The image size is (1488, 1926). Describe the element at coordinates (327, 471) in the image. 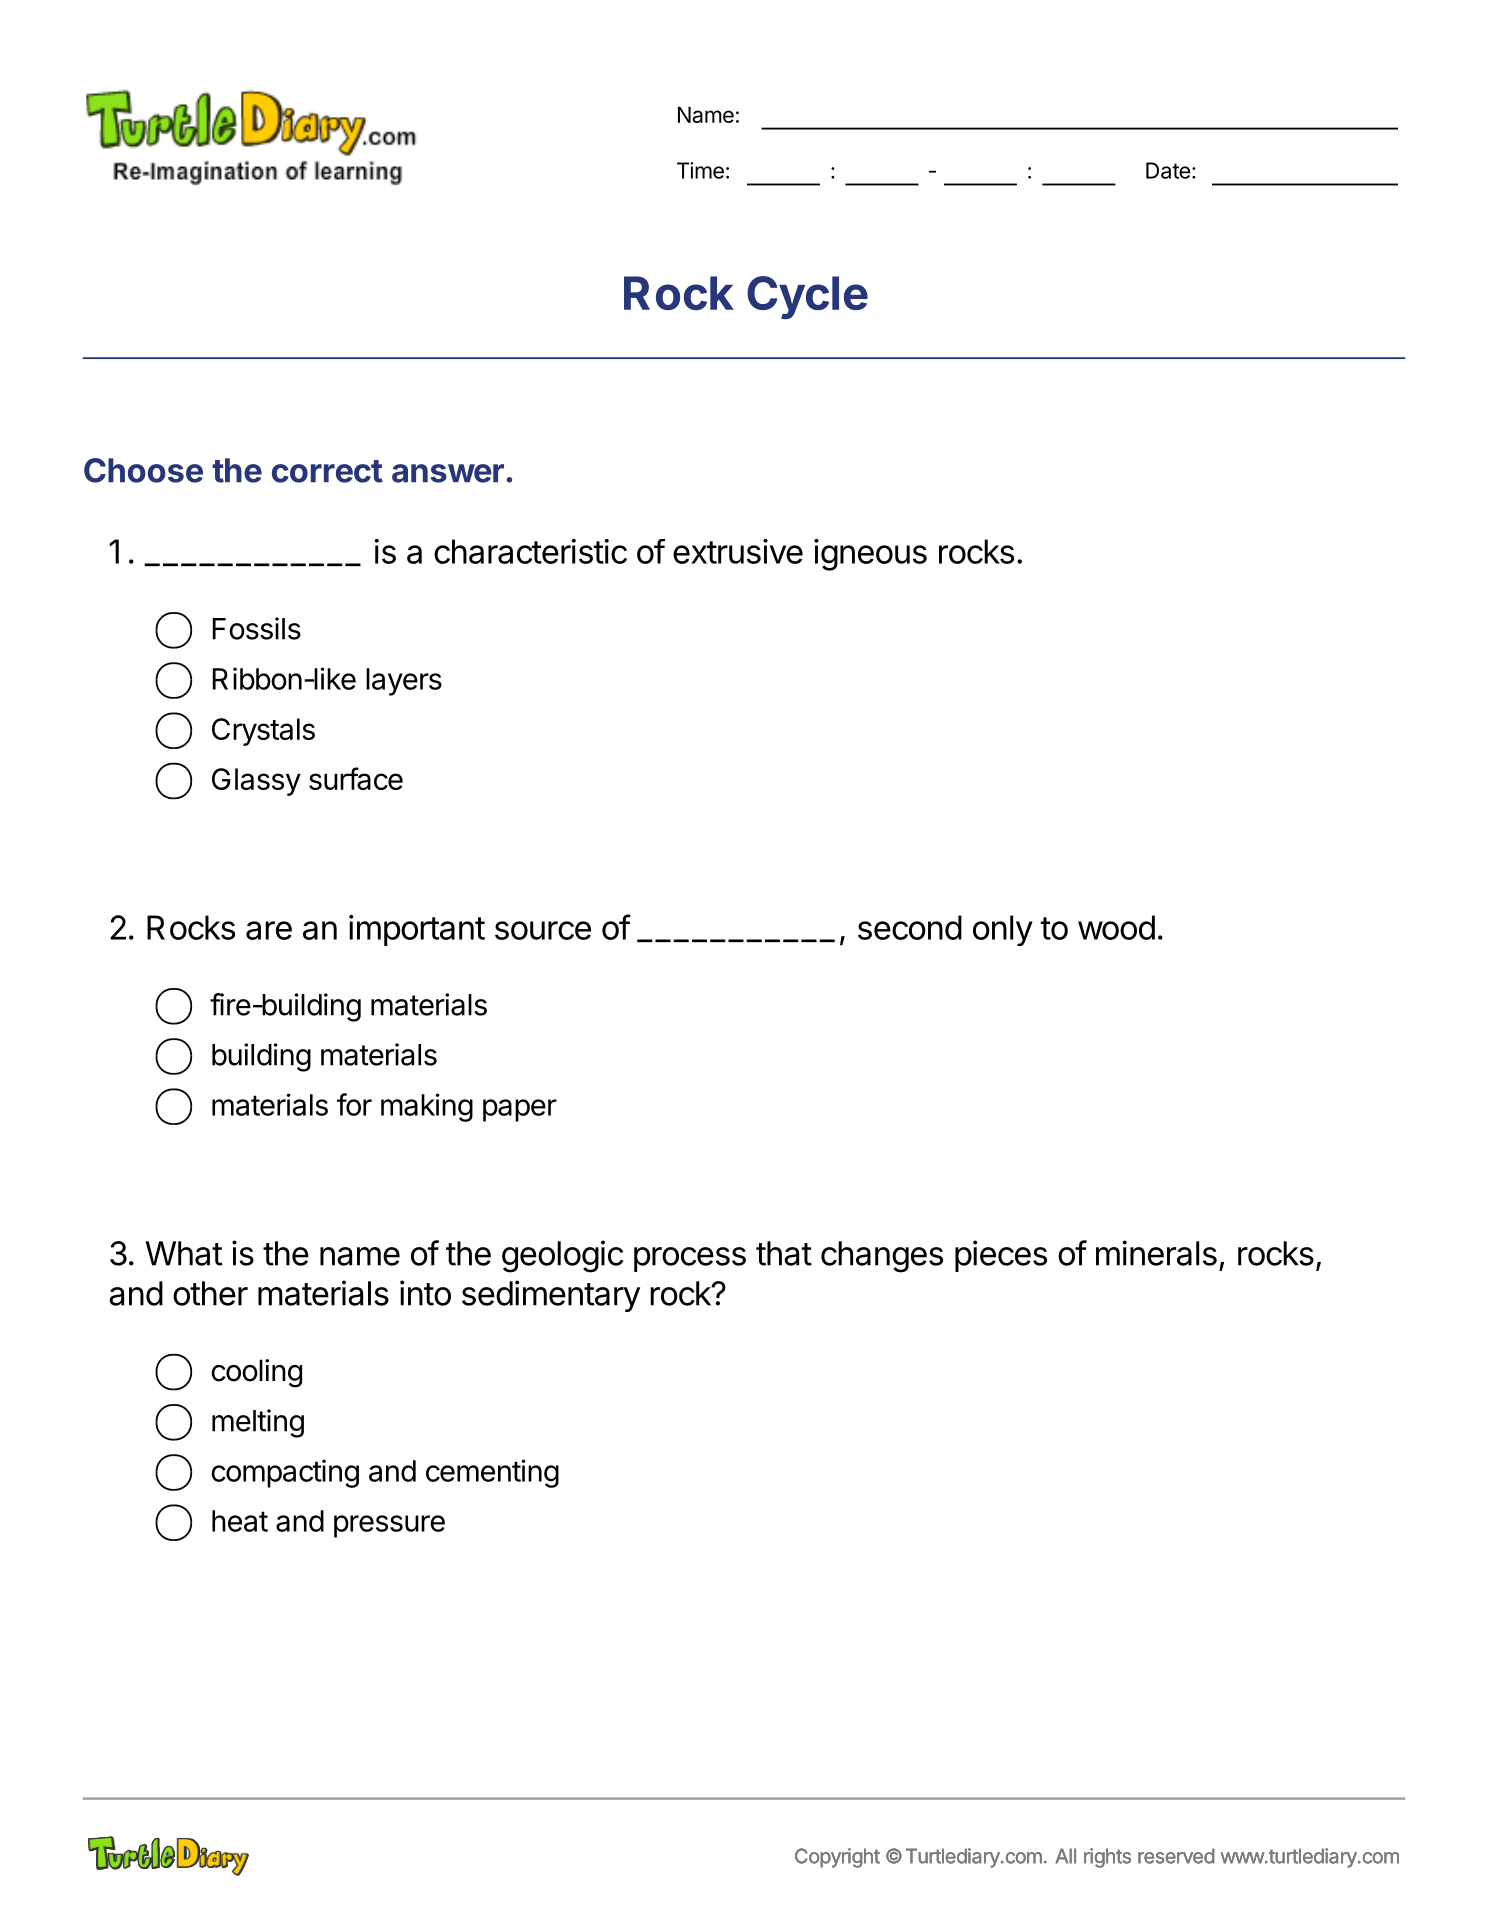

I see `correct` at that location.
